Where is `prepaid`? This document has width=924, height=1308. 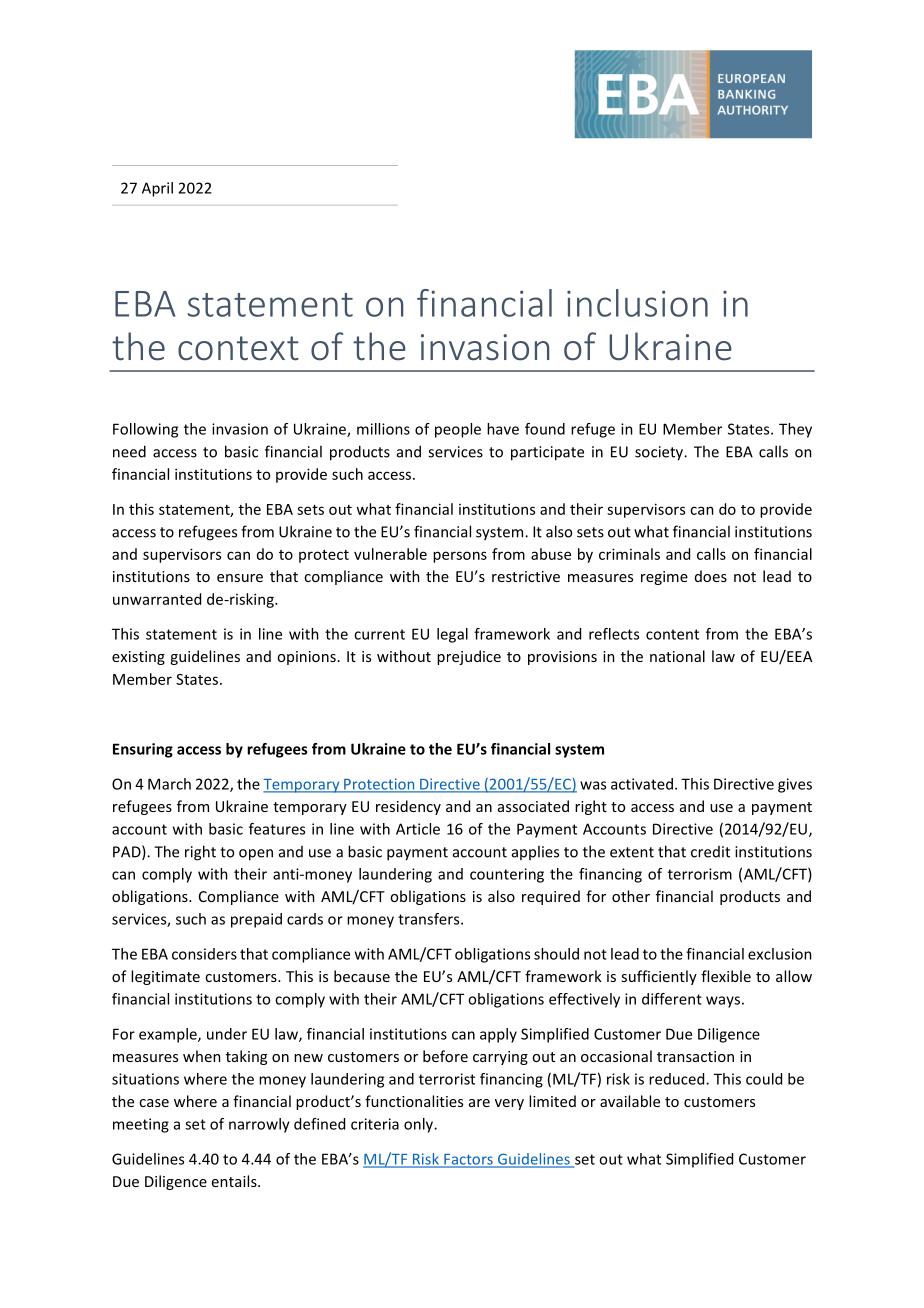 prepaid is located at coordinates (256, 920).
